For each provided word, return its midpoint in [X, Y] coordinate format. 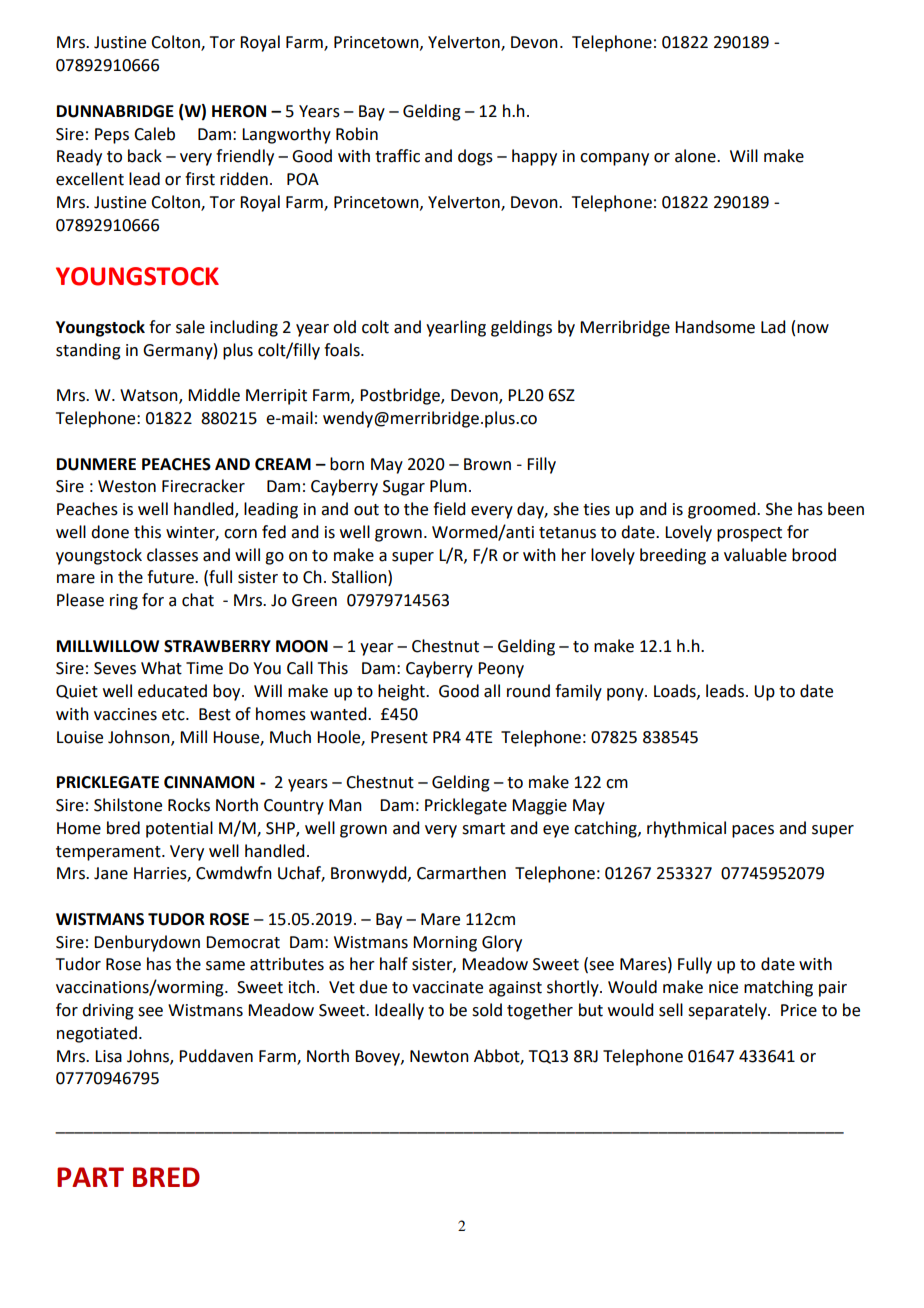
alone [696, 156]
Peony [501, 670]
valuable [755, 555]
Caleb [154, 134]
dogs [475, 157]
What [161, 668]
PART [90, 1177]
